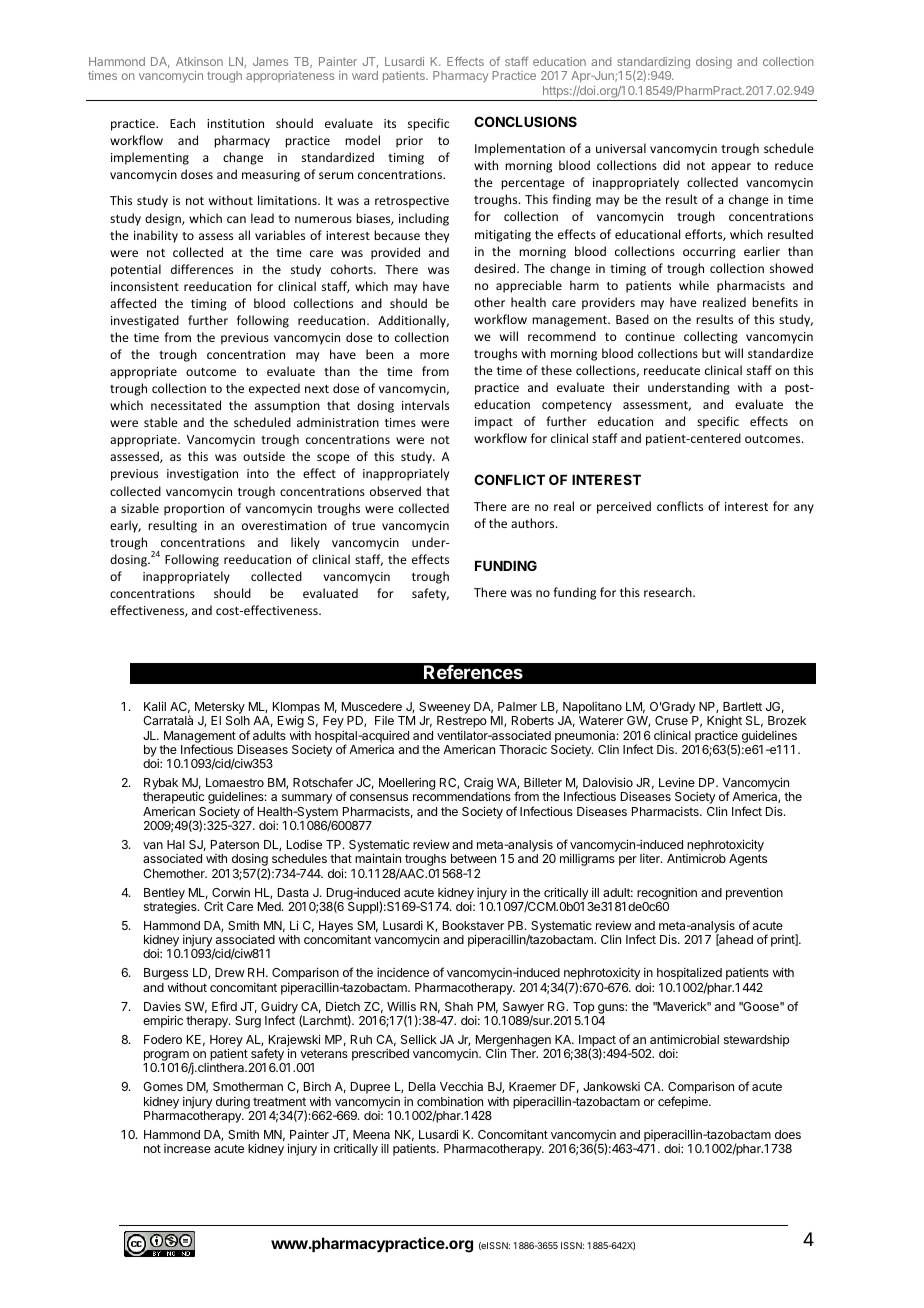  What do you see at coordinates (788, 1134) in the document?
I see `does` at bounding box center [788, 1134].
